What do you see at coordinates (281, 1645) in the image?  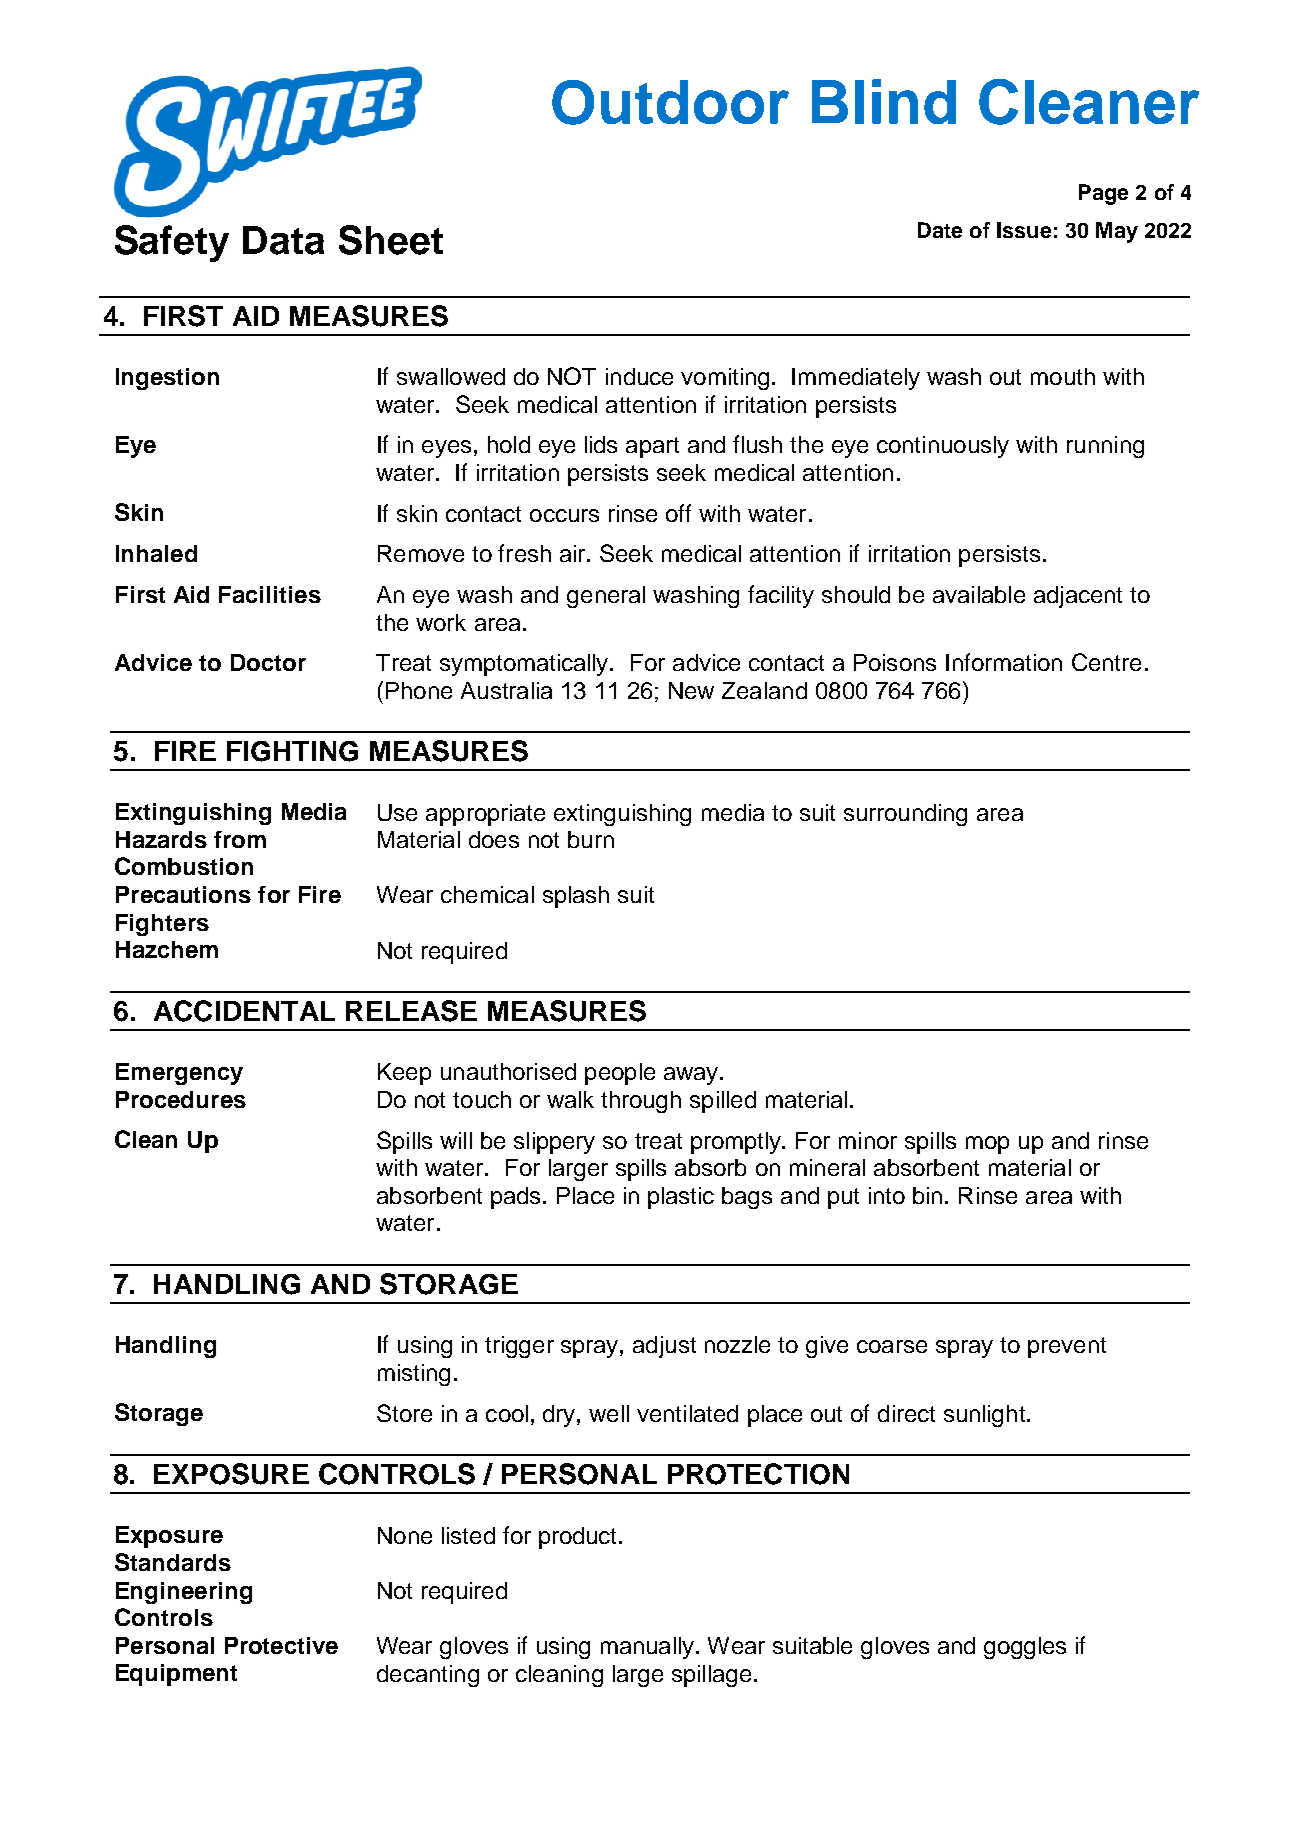 I see `Protective` at bounding box center [281, 1645].
